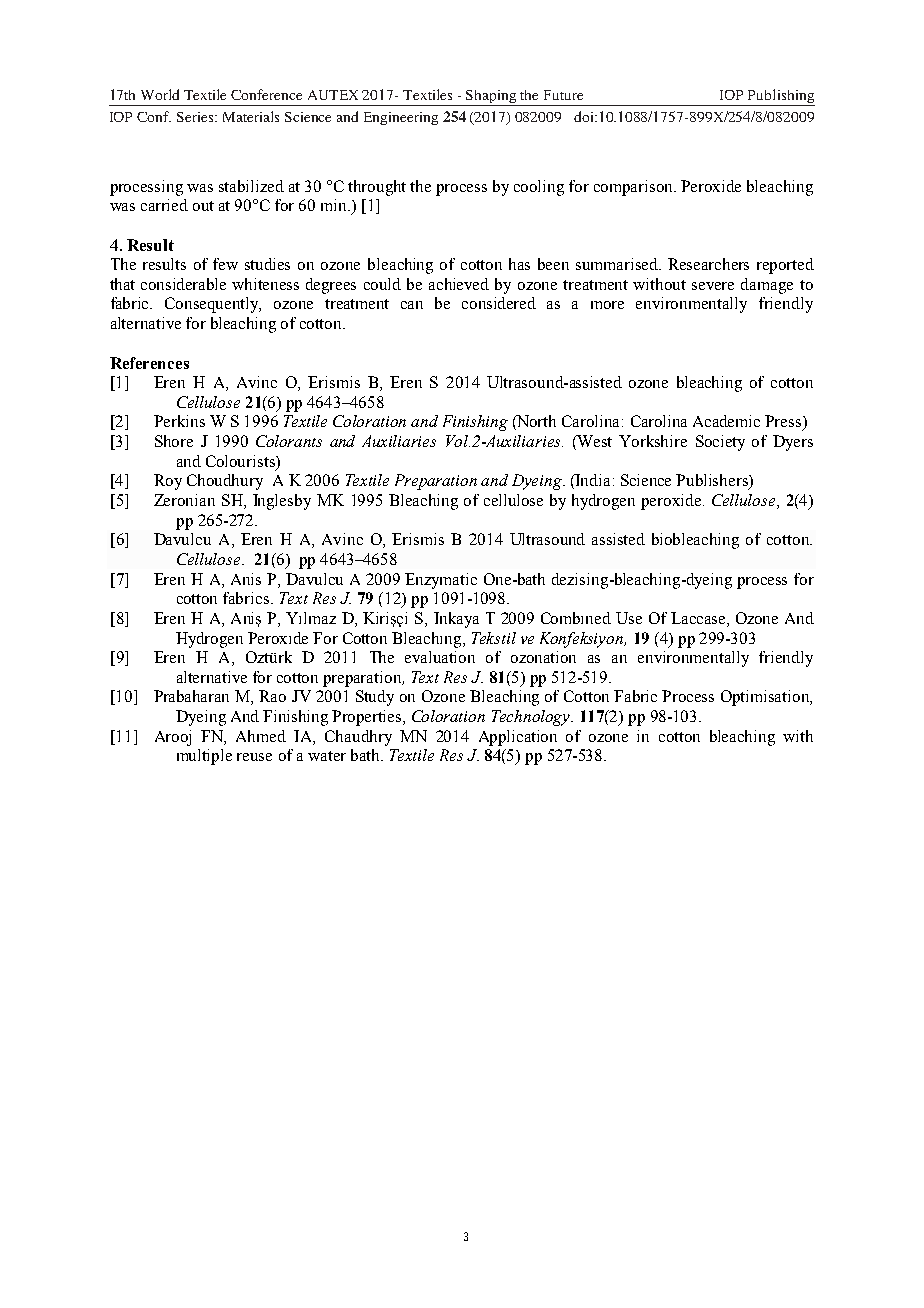  I want to click on Shaping, so click(492, 98).
